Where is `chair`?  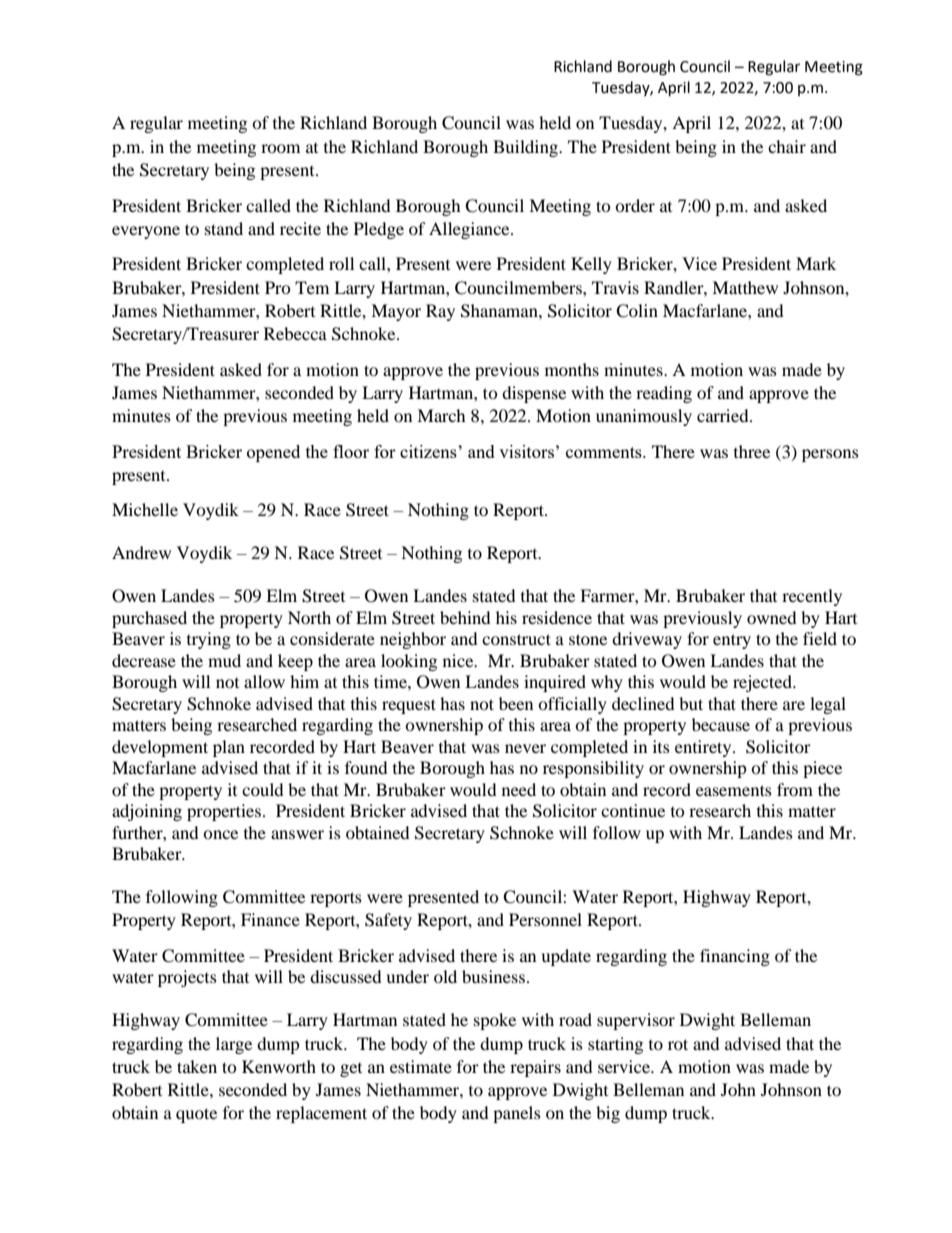
chair is located at coordinates (787, 146).
